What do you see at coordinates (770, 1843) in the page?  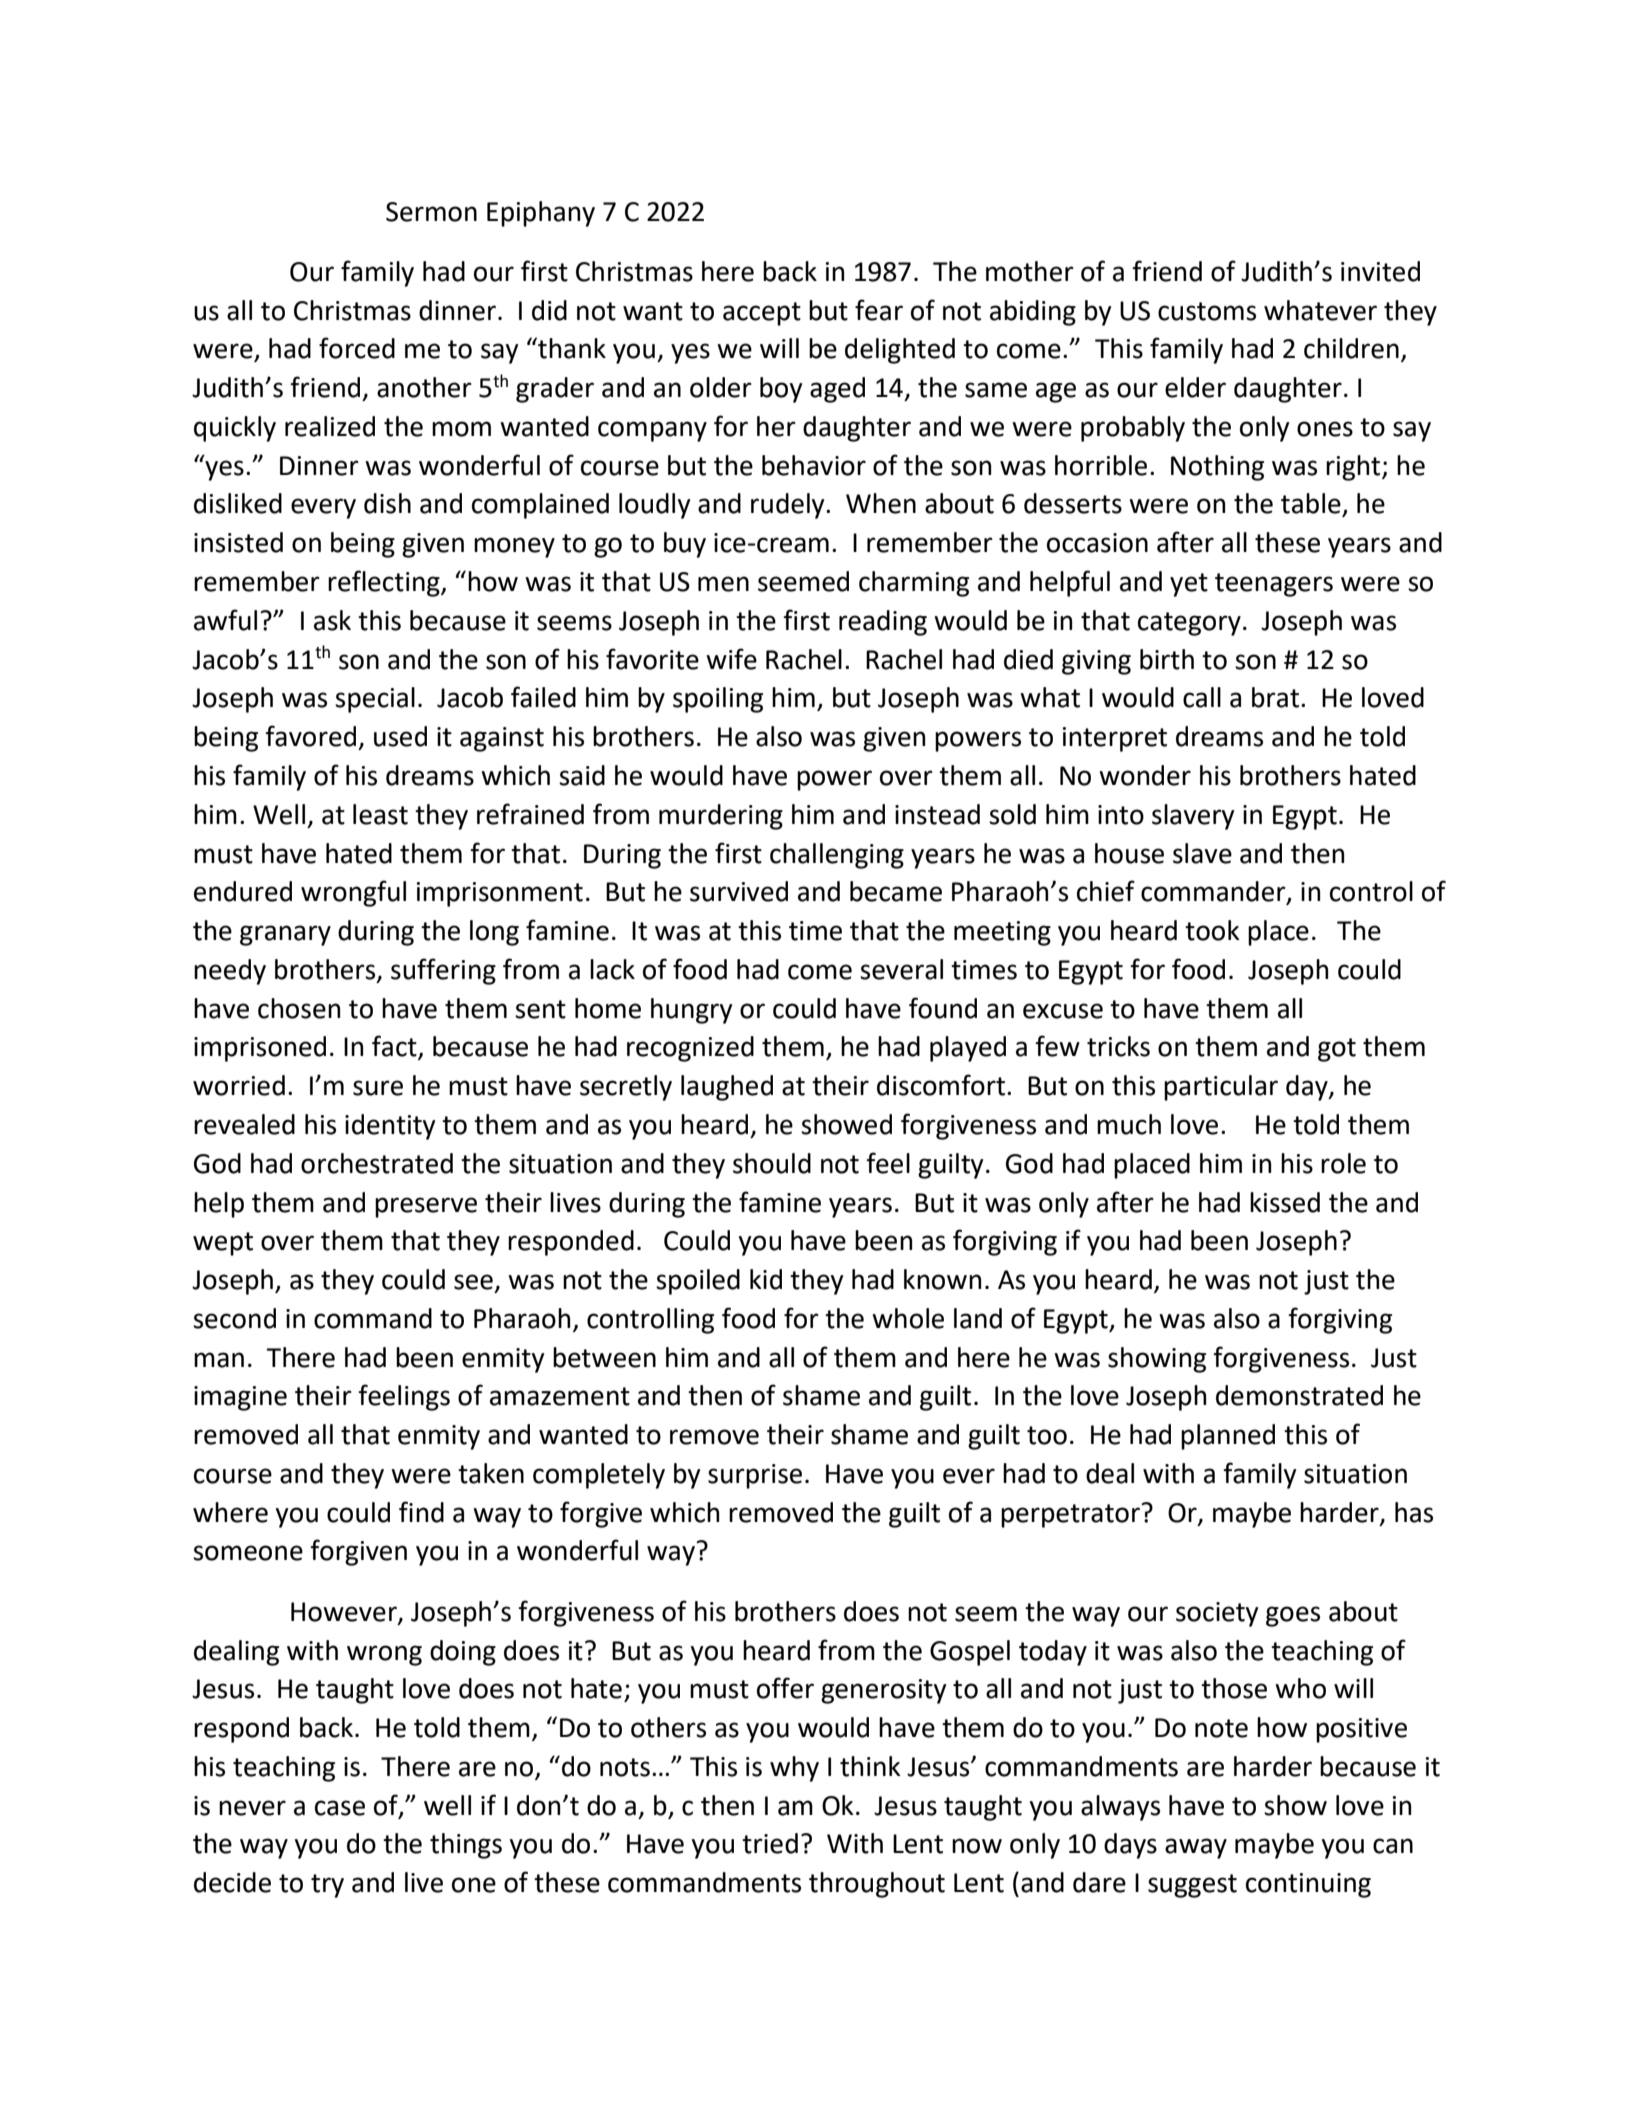 I see `tried` at bounding box center [770, 1843].
